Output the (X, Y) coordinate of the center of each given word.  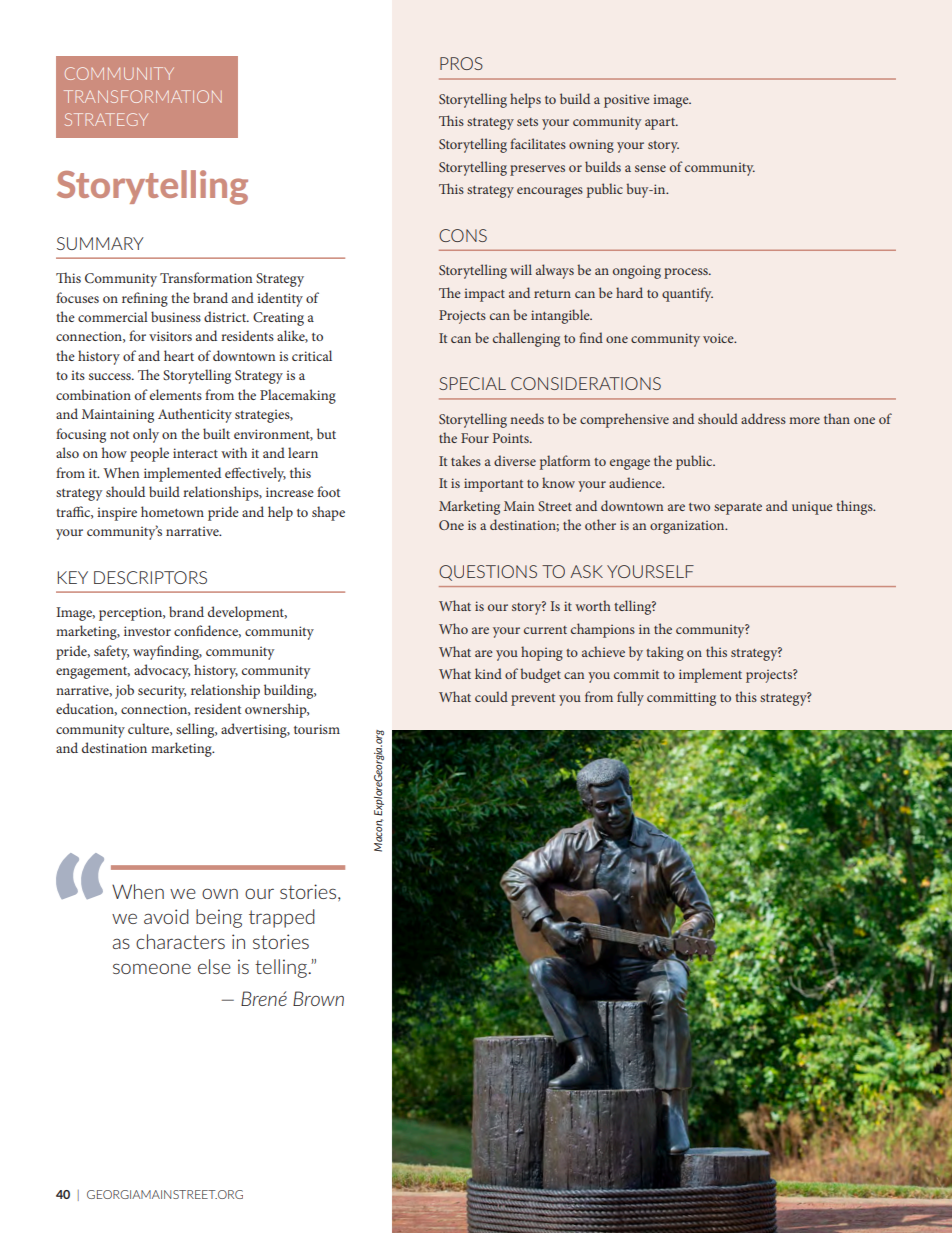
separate (738, 509)
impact (484, 295)
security (162, 692)
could (491, 696)
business (176, 316)
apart (661, 124)
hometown (172, 511)
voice (719, 338)
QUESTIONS (488, 573)
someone (152, 968)
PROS (461, 63)
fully (630, 698)
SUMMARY (100, 243)
